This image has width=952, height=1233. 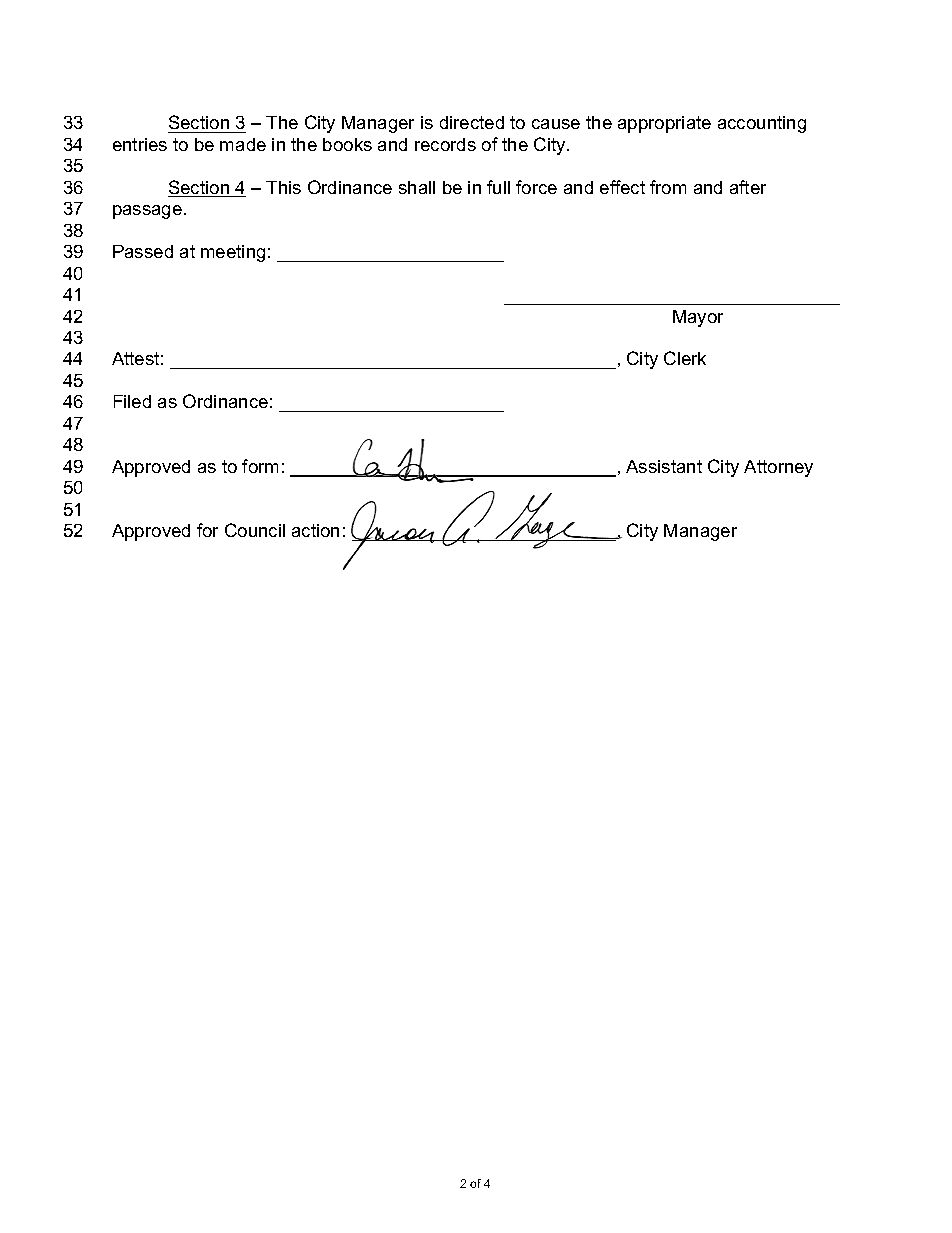 What do you see at coordinates (664, 466) in the image?
I see `Assistant` at bounding box center [664, 466].
